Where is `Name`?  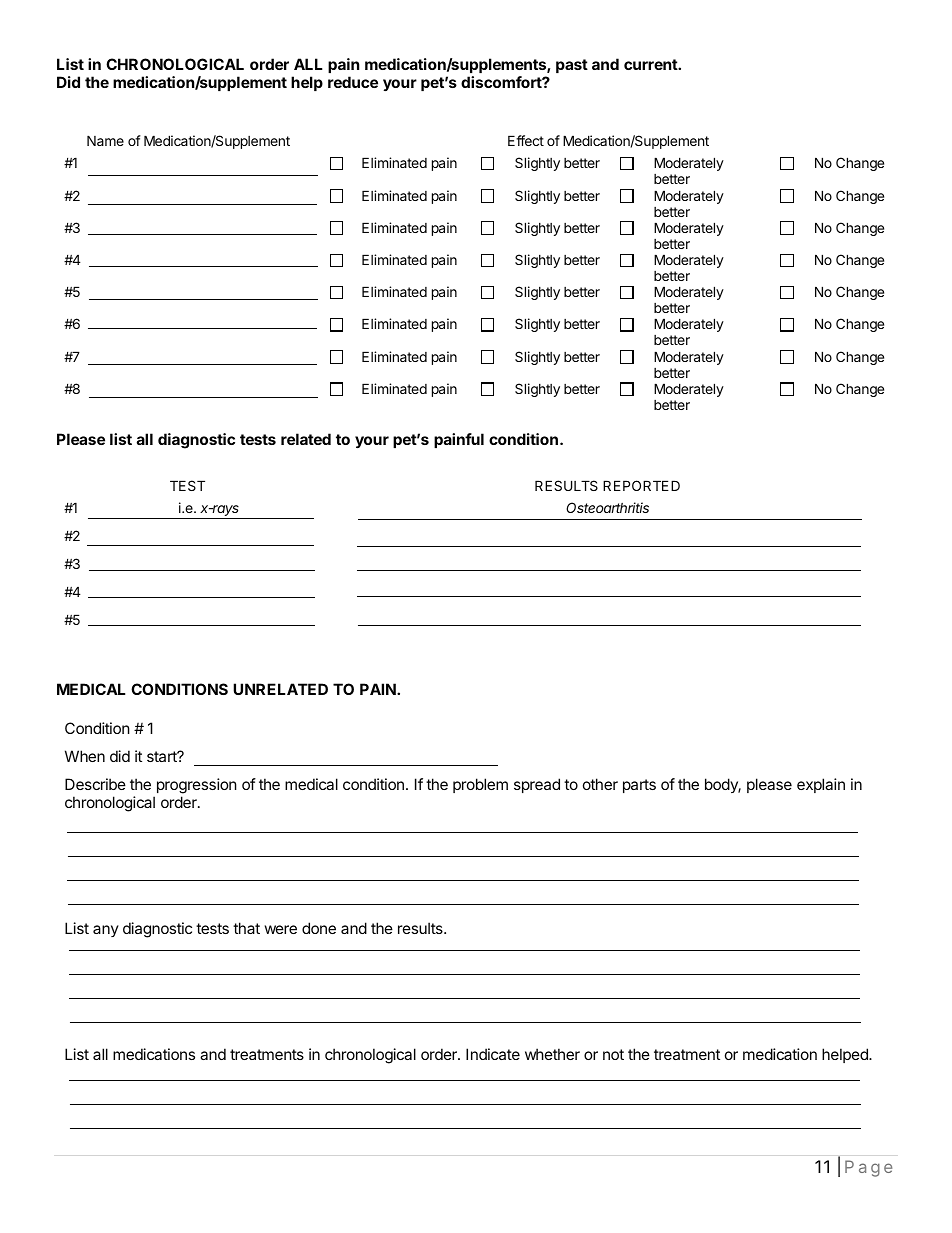
Name is located at coordinates (105, 140).
